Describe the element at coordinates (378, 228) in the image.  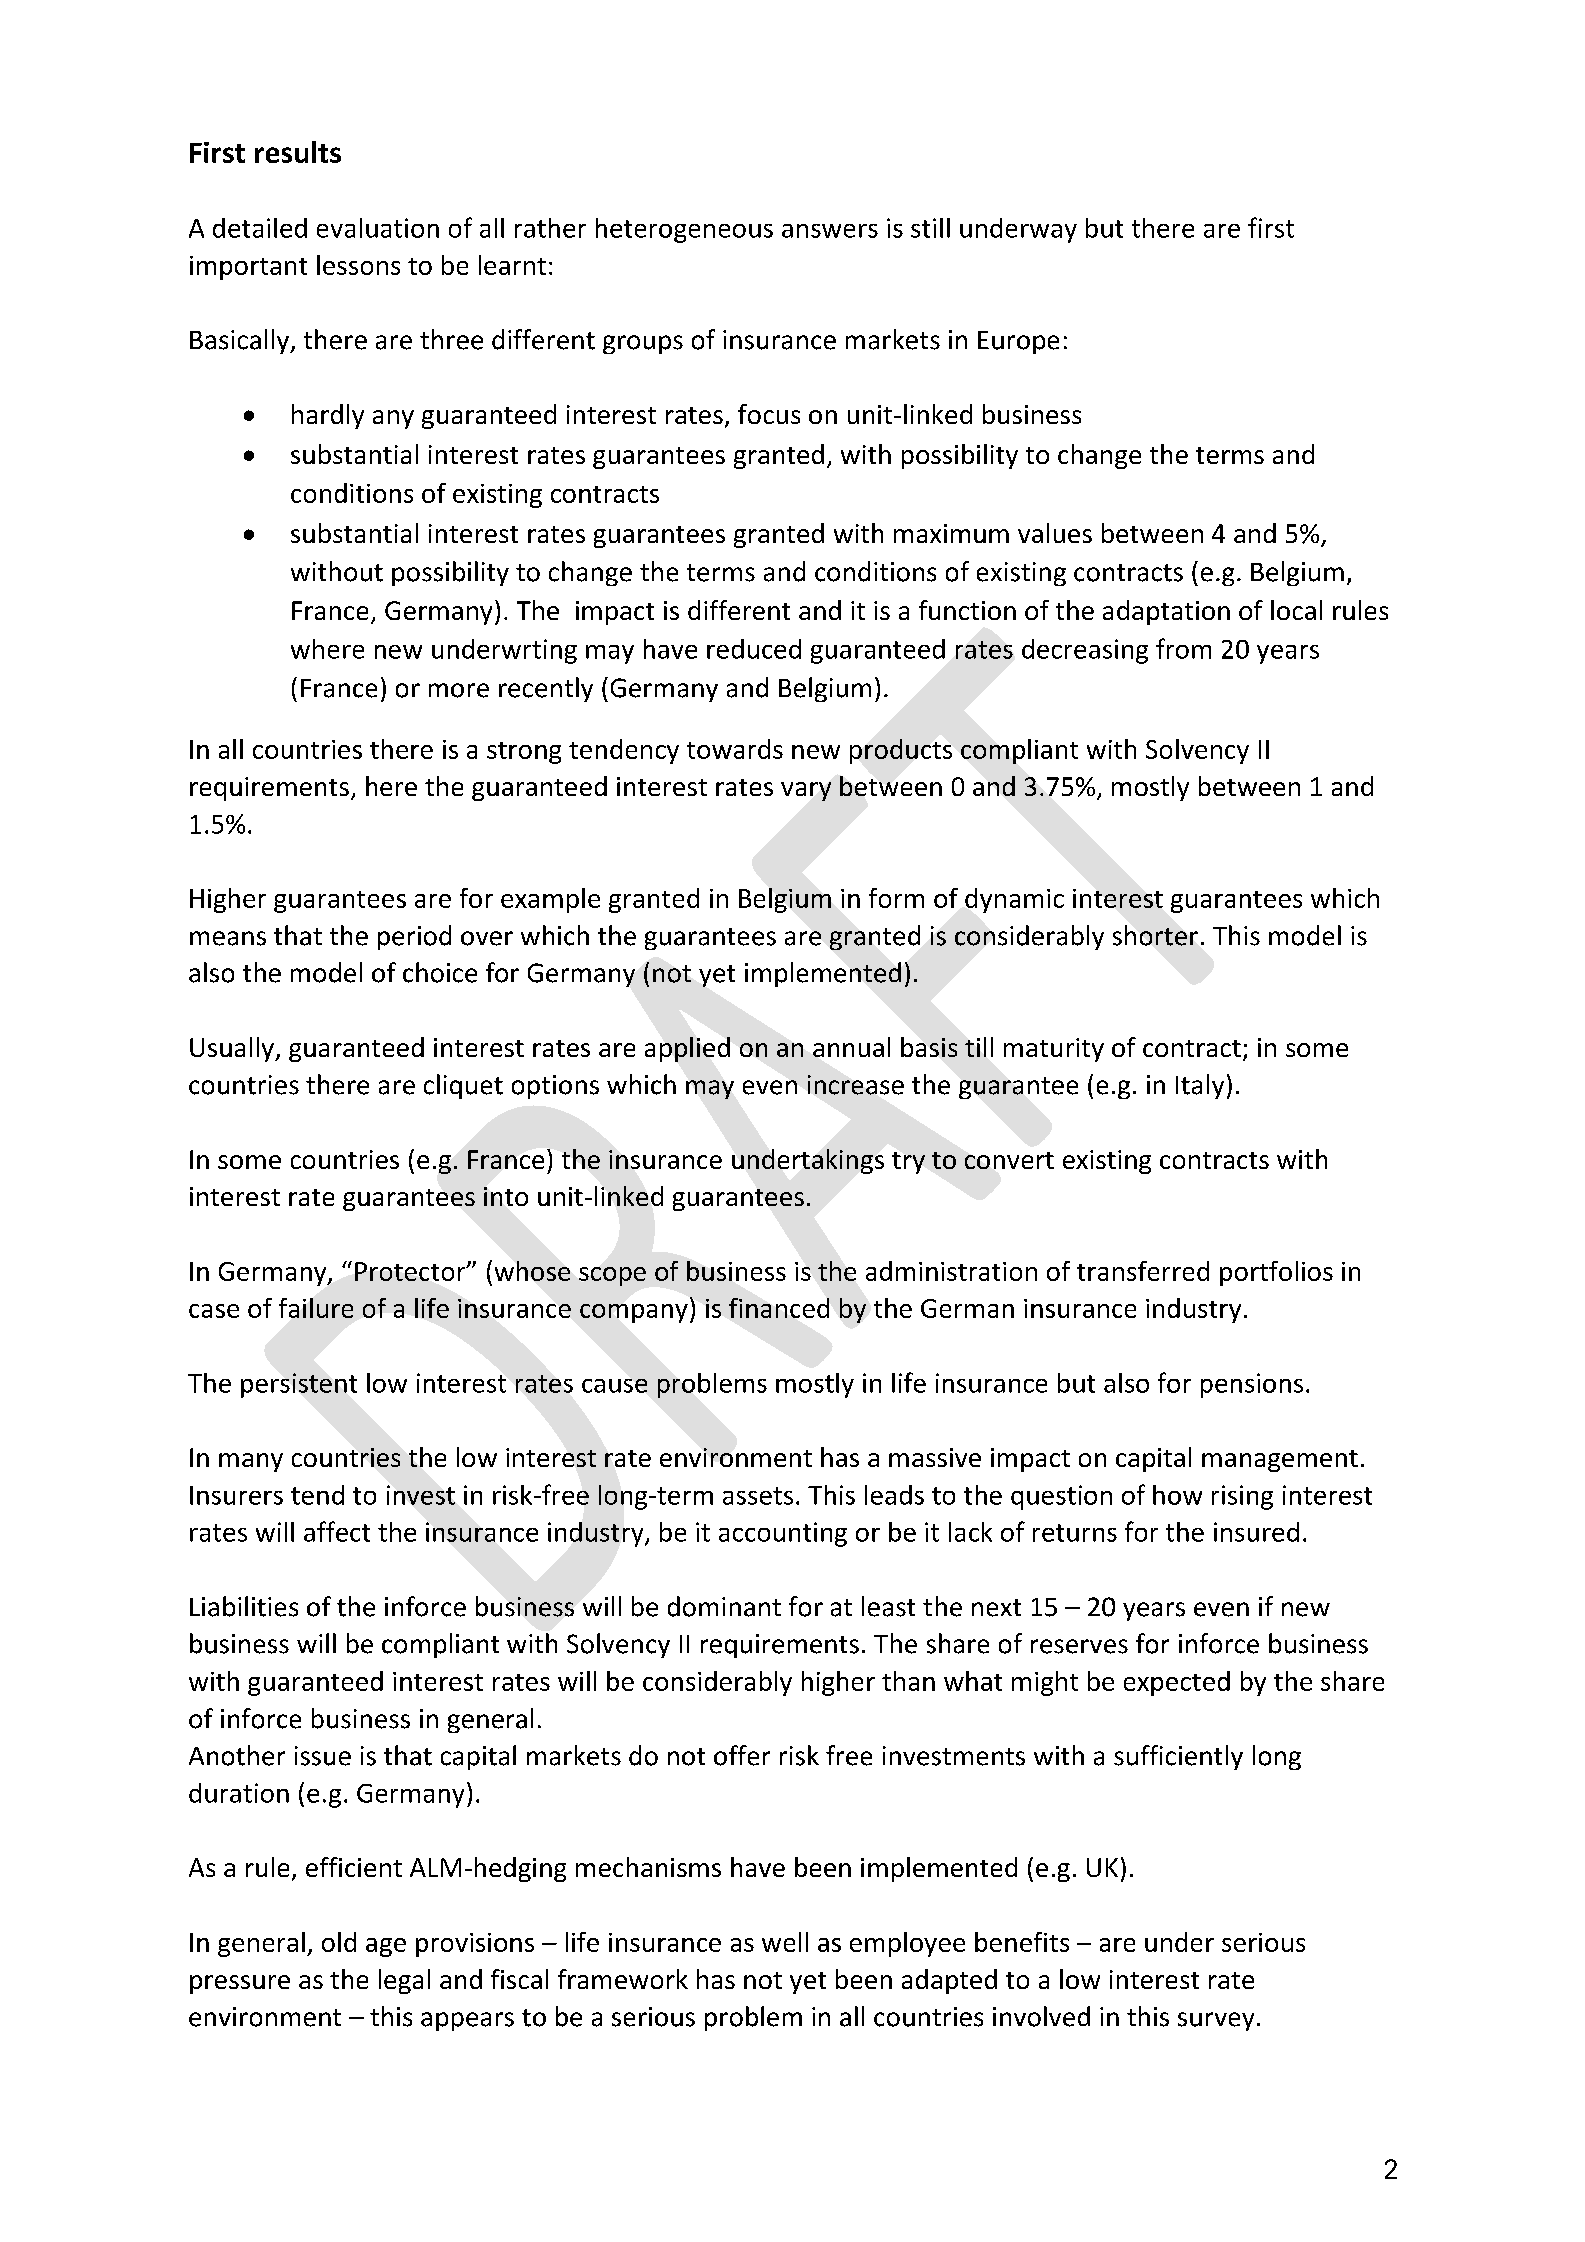
I see `evaluation` at that location.
